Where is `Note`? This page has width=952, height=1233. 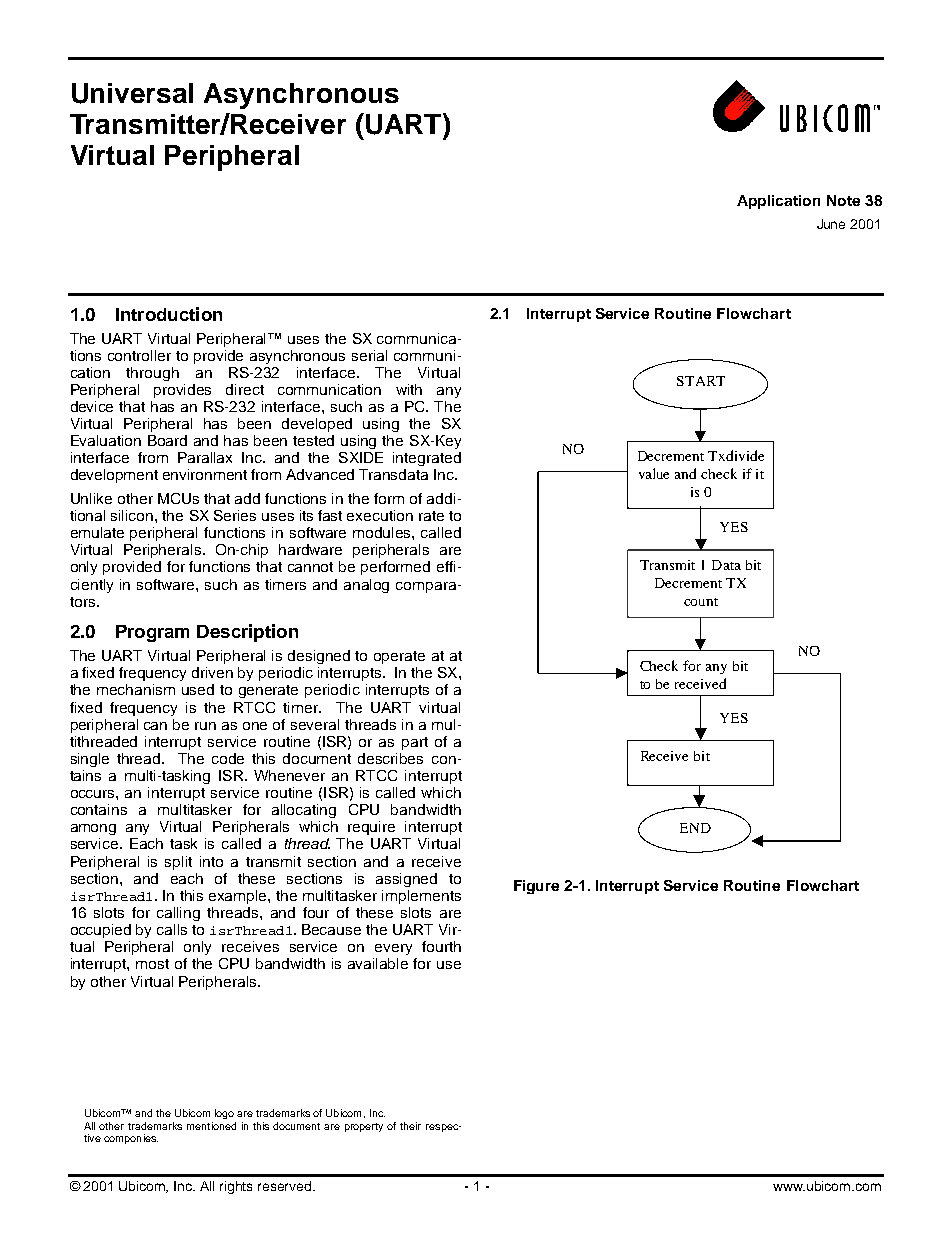
Note is located at coordinates (843, 200).
